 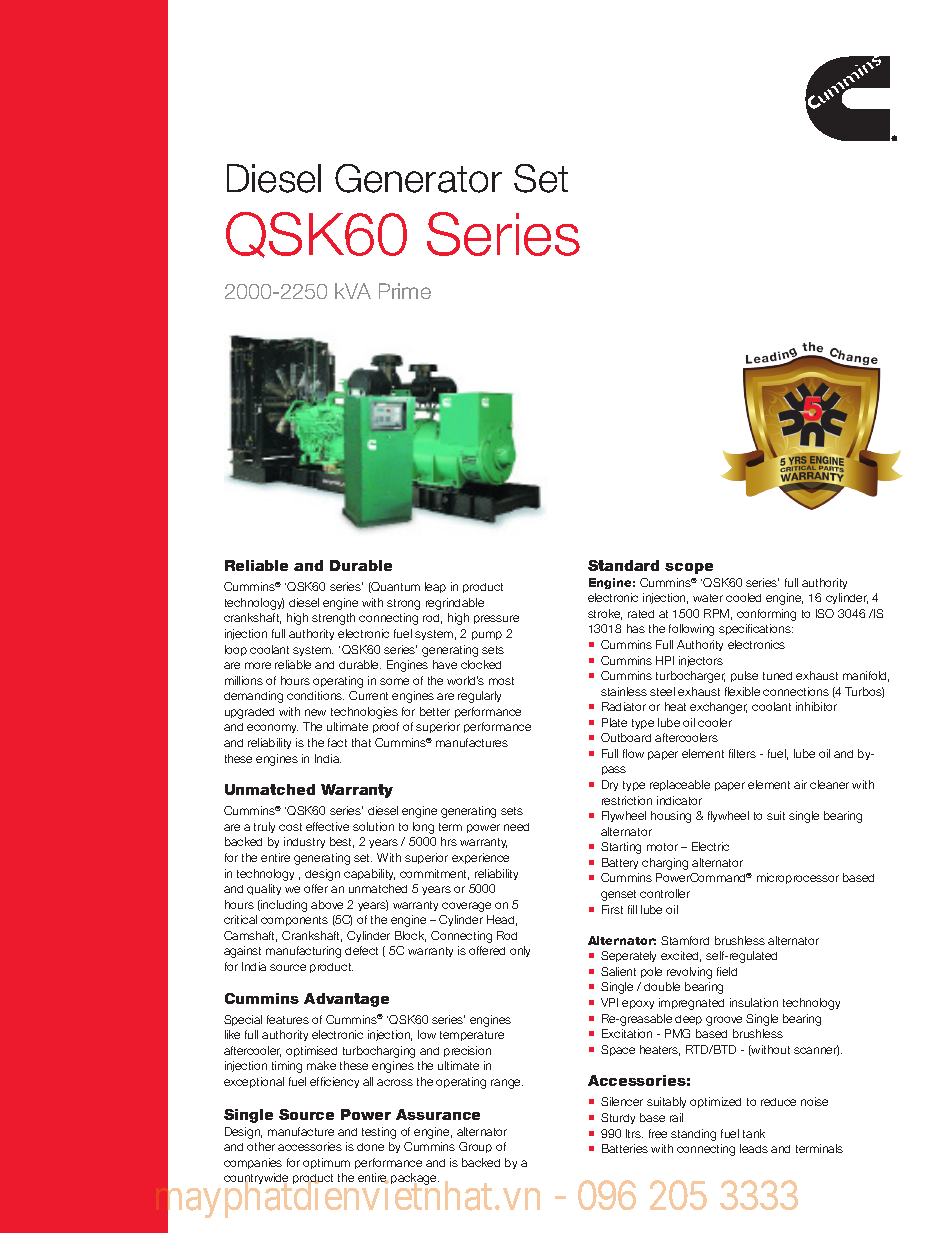 I want to click on Prime, so click(x=405, y=291).
